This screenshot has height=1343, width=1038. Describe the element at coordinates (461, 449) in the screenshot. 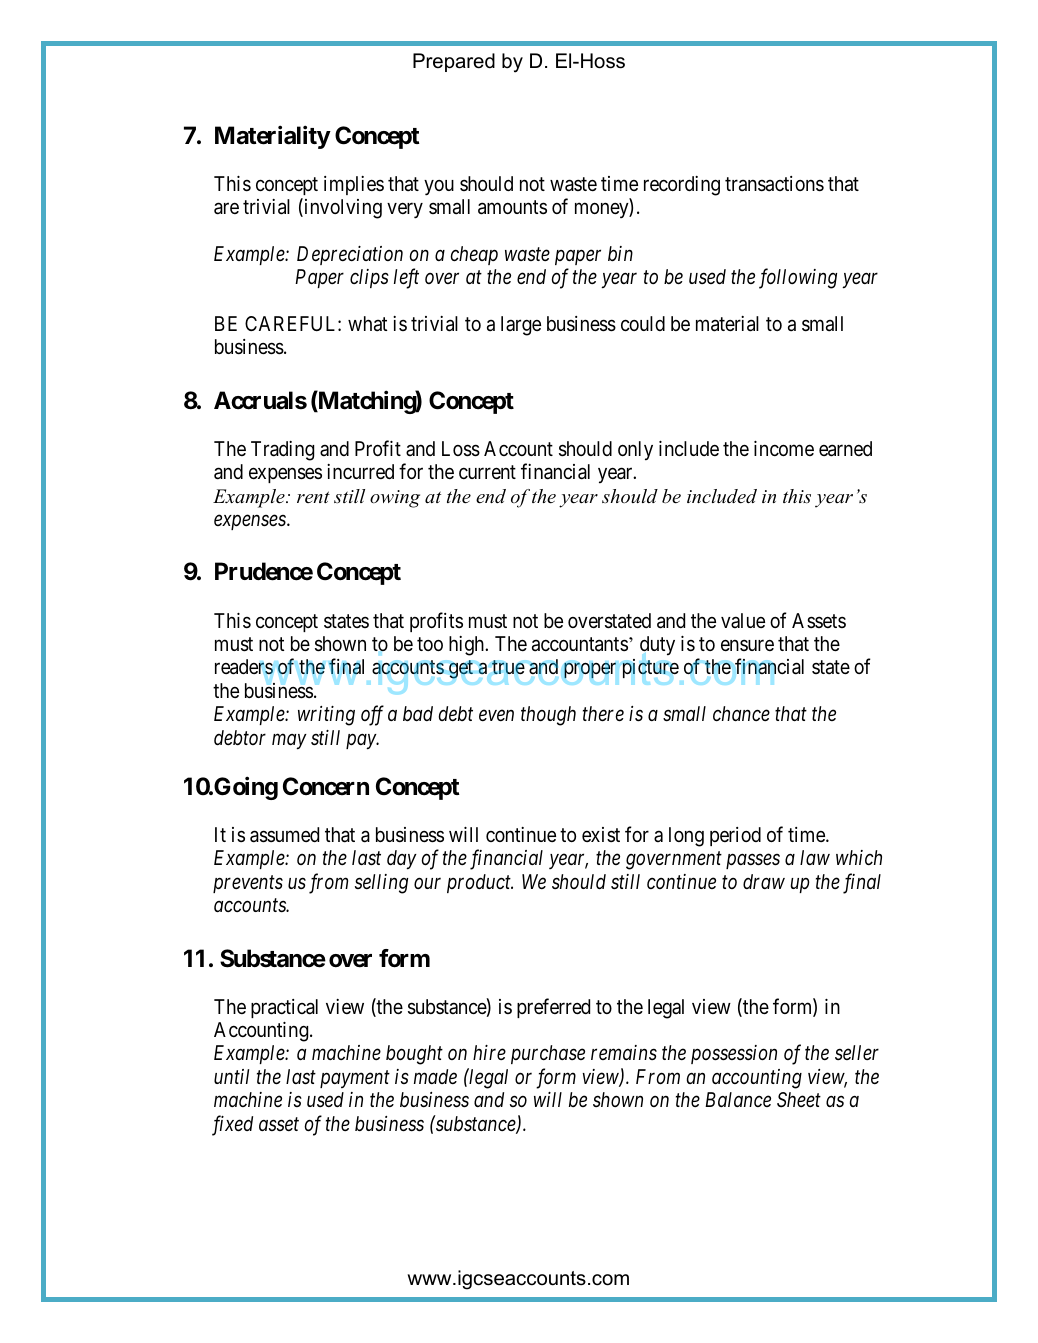

I see `Loss` at that location.
